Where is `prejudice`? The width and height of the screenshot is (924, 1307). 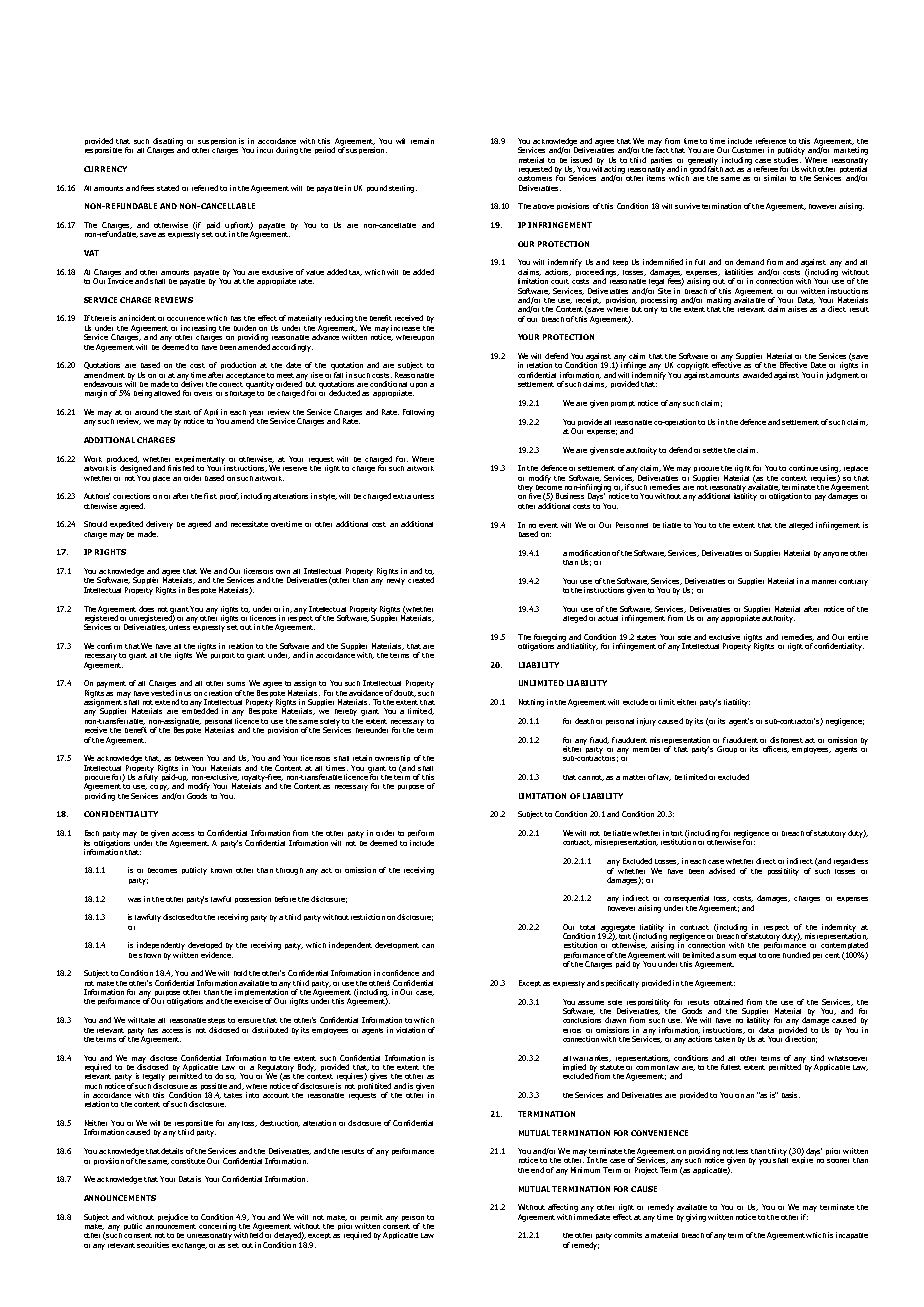
prejudice is located at coordinates (173, 1218).
